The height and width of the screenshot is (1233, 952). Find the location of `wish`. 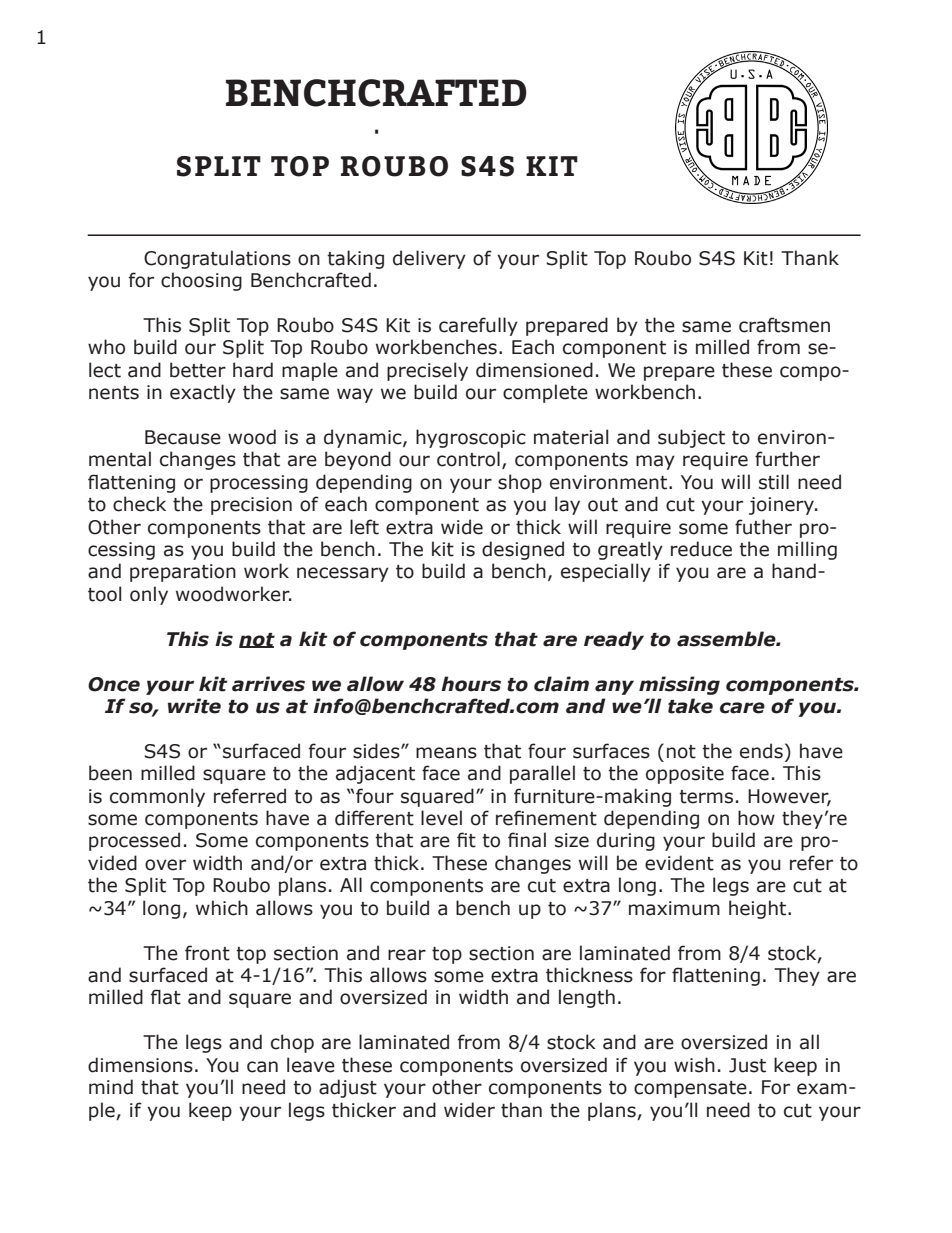

wish is located at coordinates (694, 1065).
